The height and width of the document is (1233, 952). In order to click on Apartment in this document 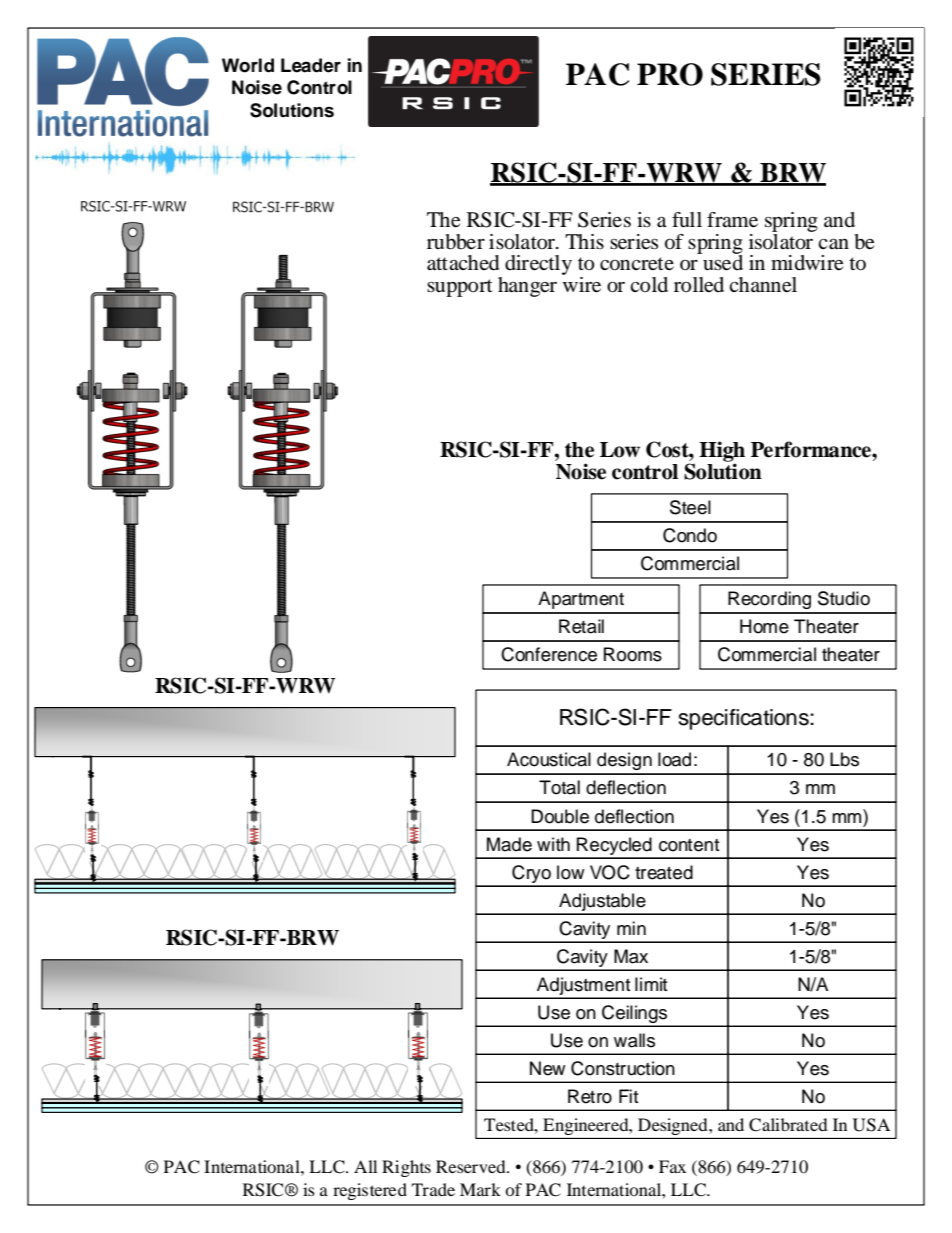, I will do `click(581, 600)`.
